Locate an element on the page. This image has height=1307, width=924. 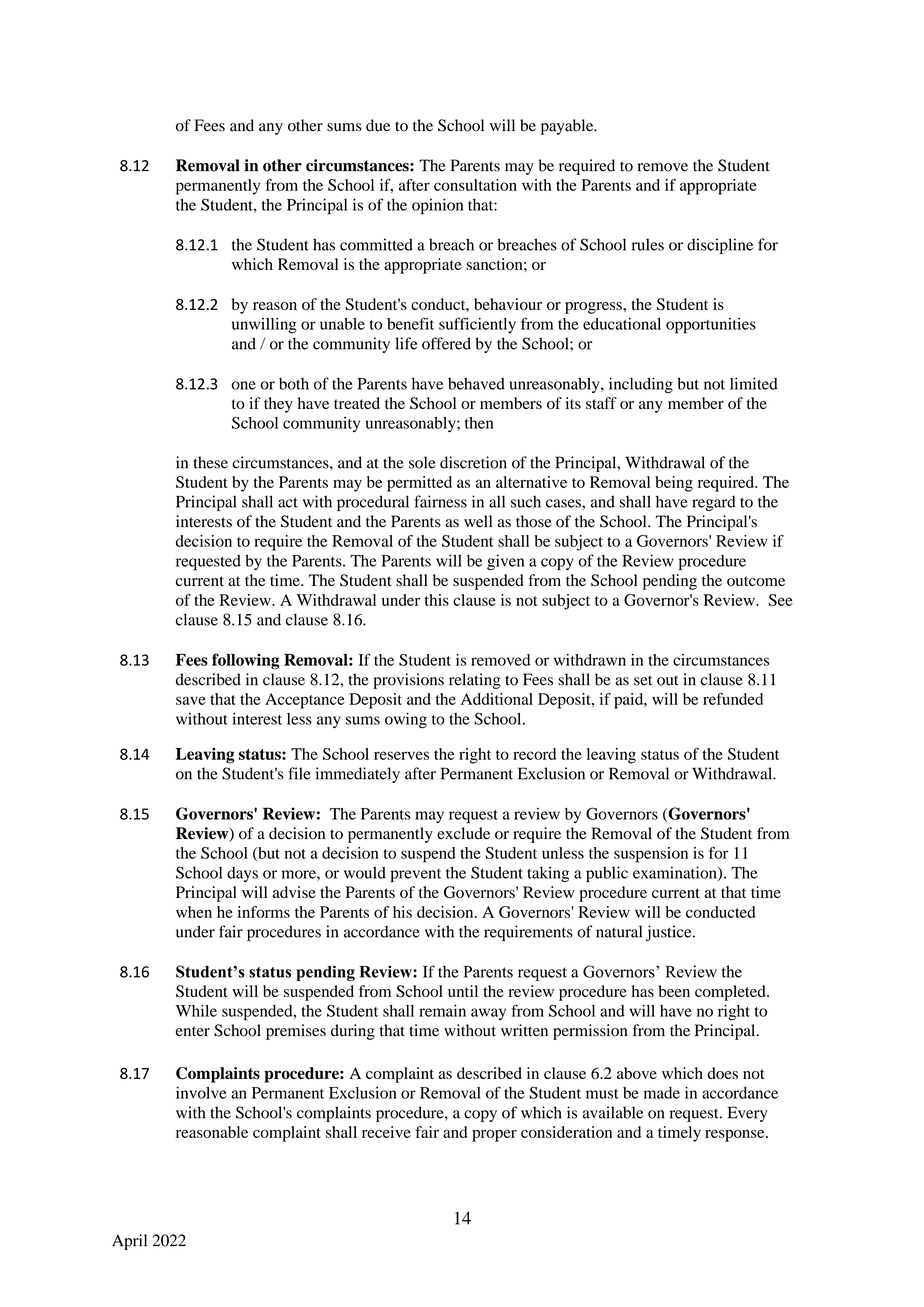
refunded is located at coordinates (733, 699).
